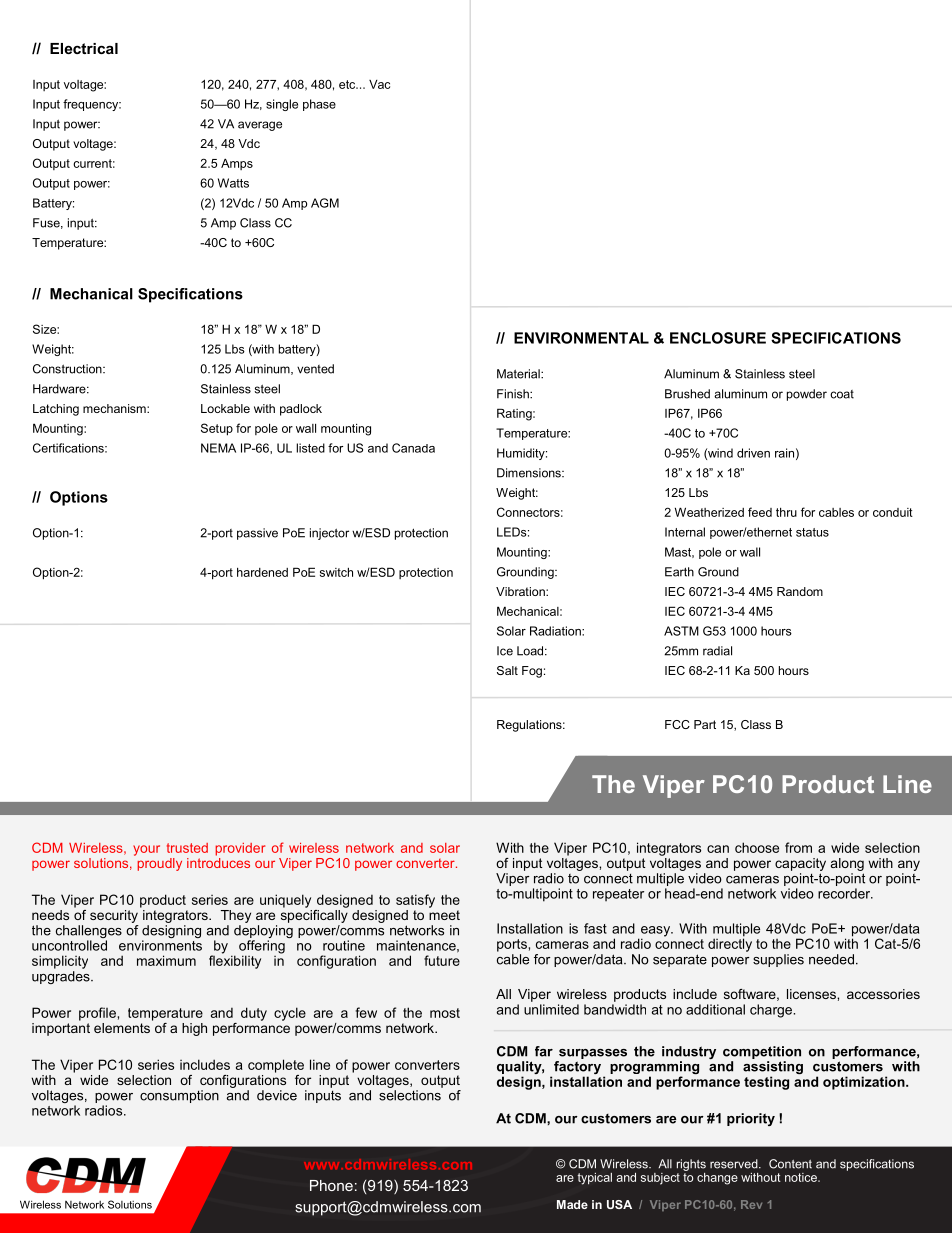 The image size is (952, 1233). Describe the element at coordinates (179, 1096) in the document. I see `consumption` at that location.
